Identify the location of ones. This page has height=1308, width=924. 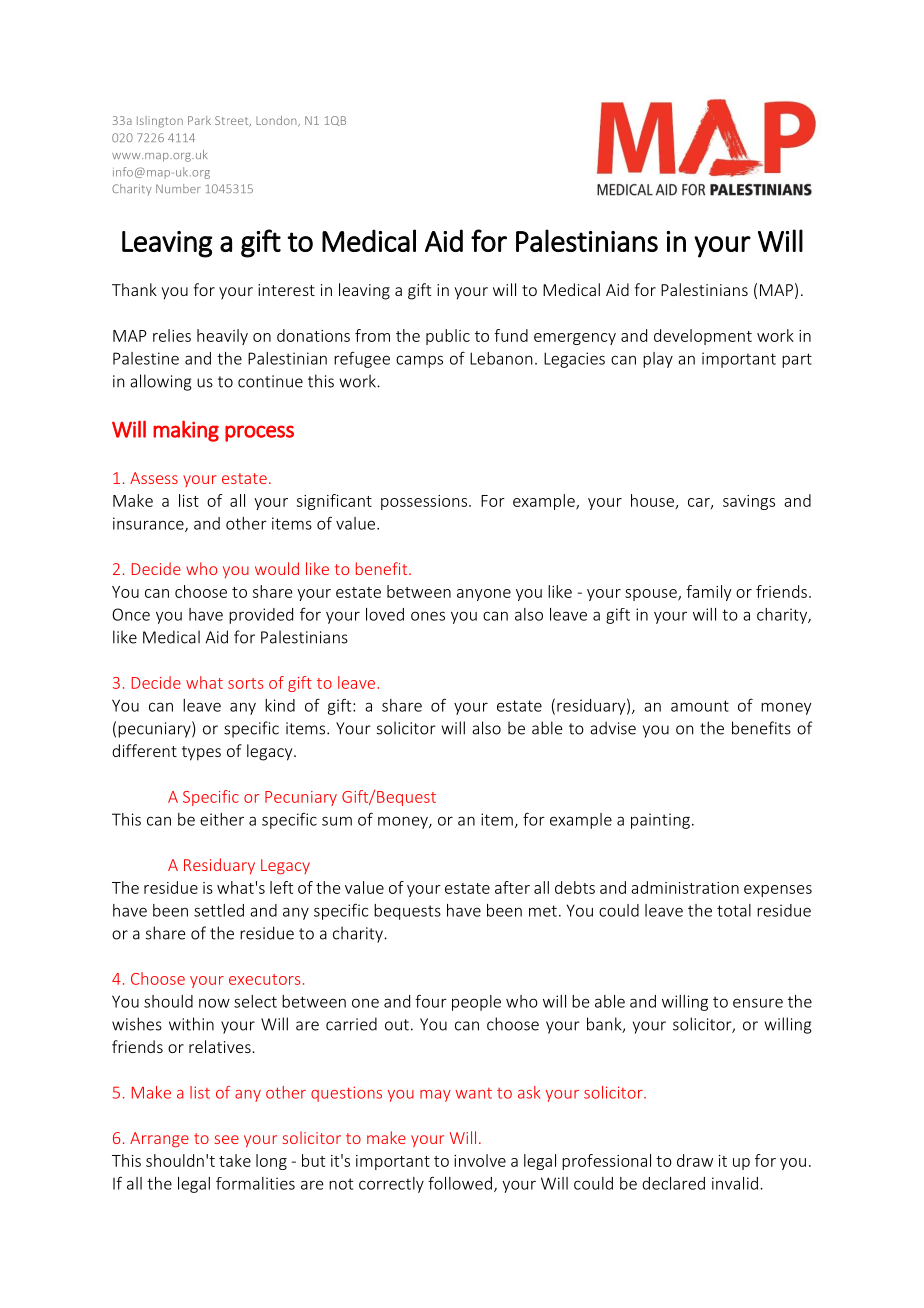
(428, 616).
